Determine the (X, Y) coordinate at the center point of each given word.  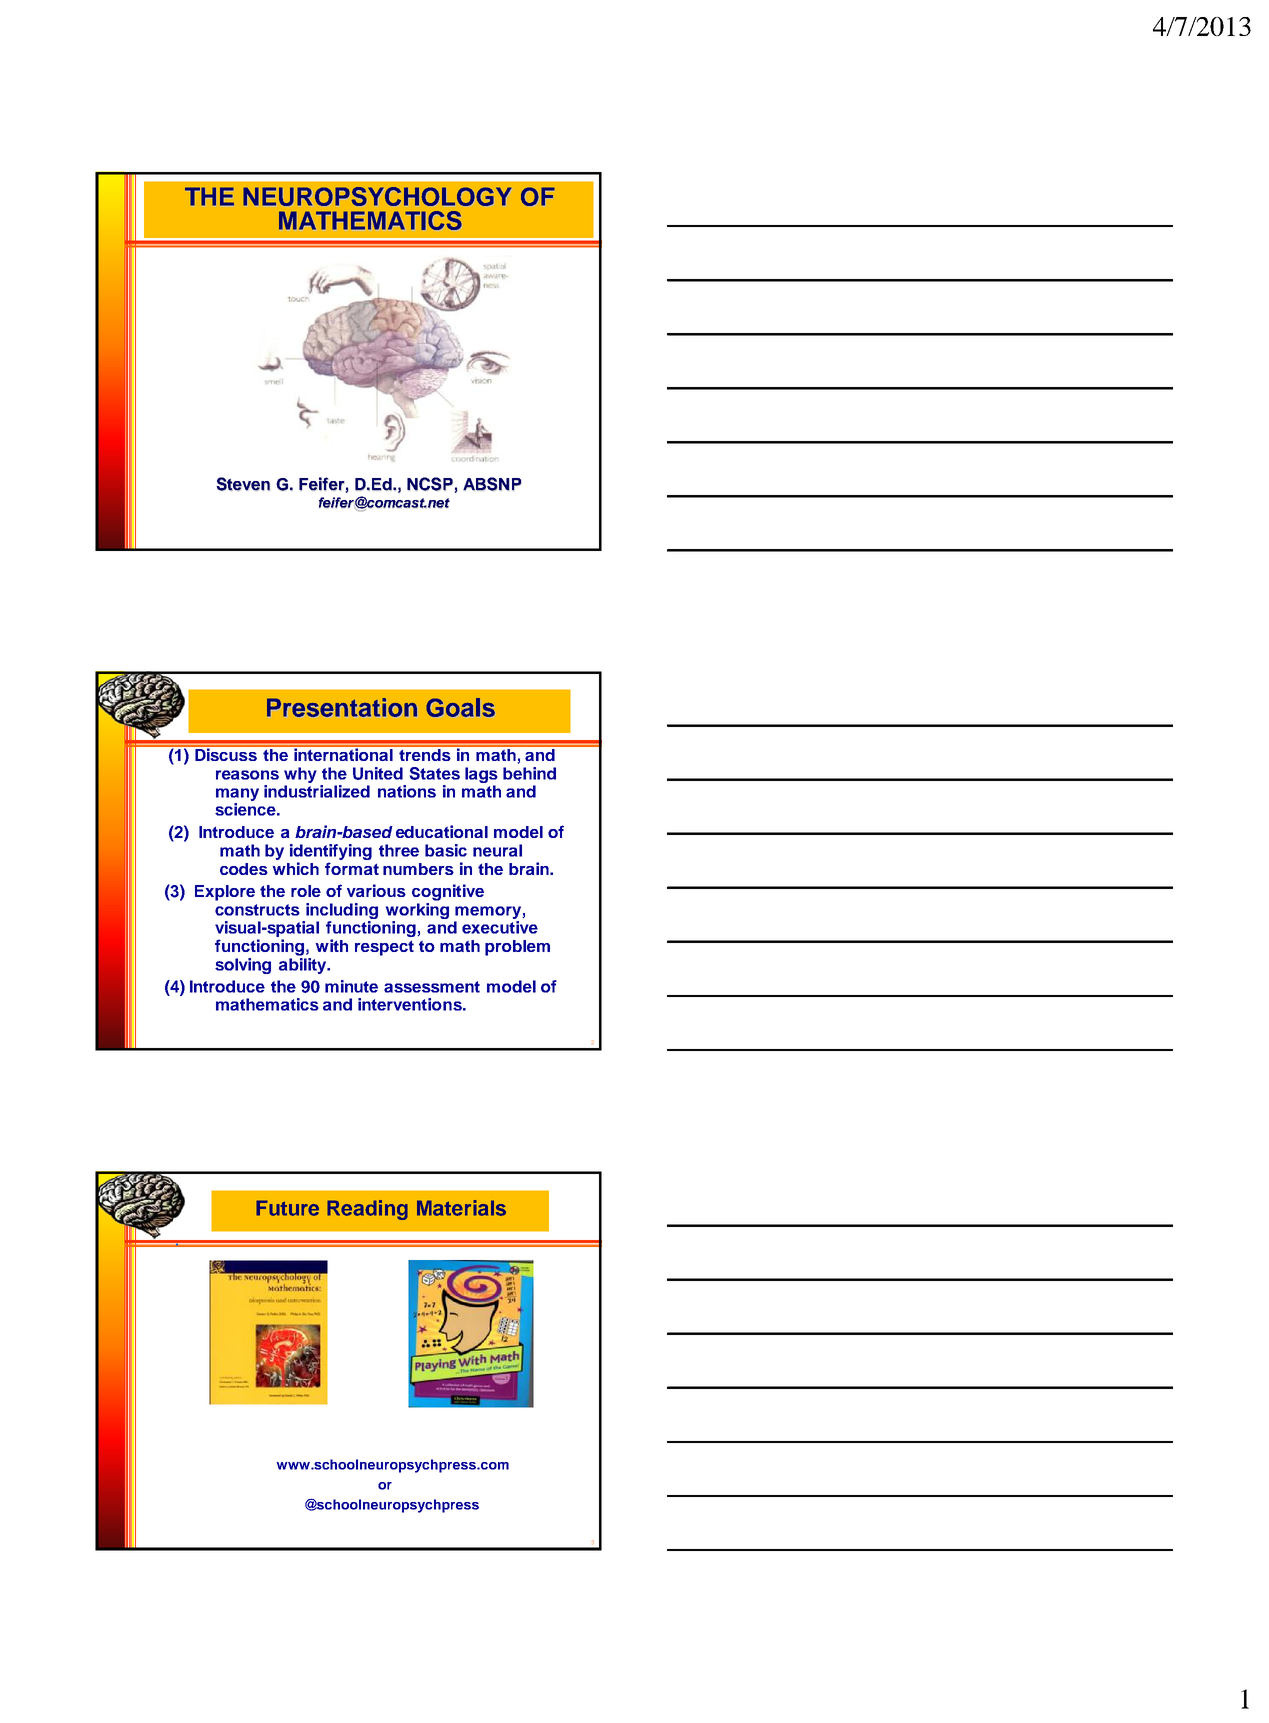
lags (481, 776)
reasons (247, 775)
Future (287, 1208)
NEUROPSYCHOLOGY (377, 196)
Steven (243, 484)
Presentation (342, 708)
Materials (461, 1208)
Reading (367, 1210)
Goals (460, 707)
